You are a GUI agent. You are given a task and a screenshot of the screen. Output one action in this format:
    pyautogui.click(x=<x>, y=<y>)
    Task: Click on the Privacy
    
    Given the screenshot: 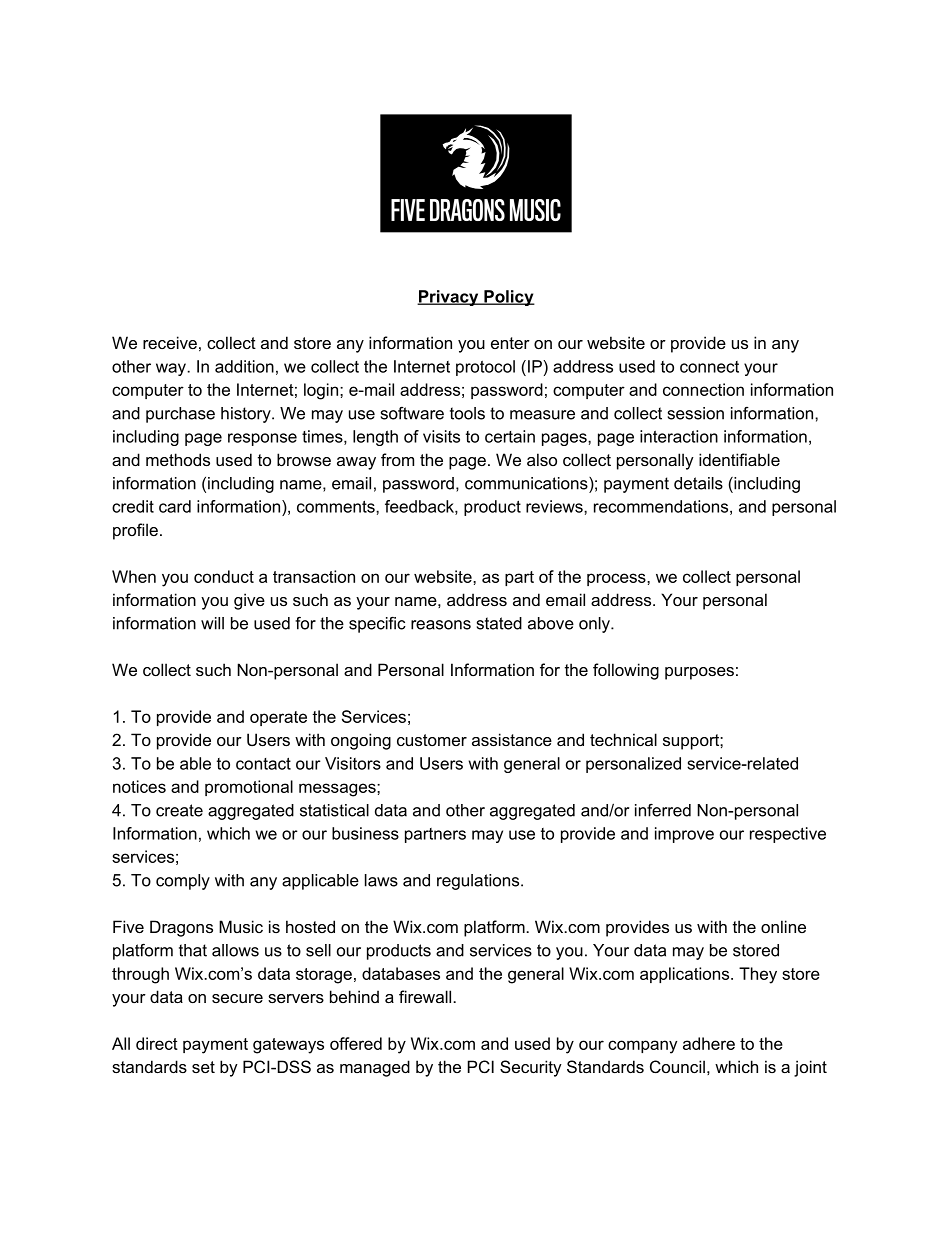 What is the action you would take?
    pyautogui.click(x=449, y=298)
